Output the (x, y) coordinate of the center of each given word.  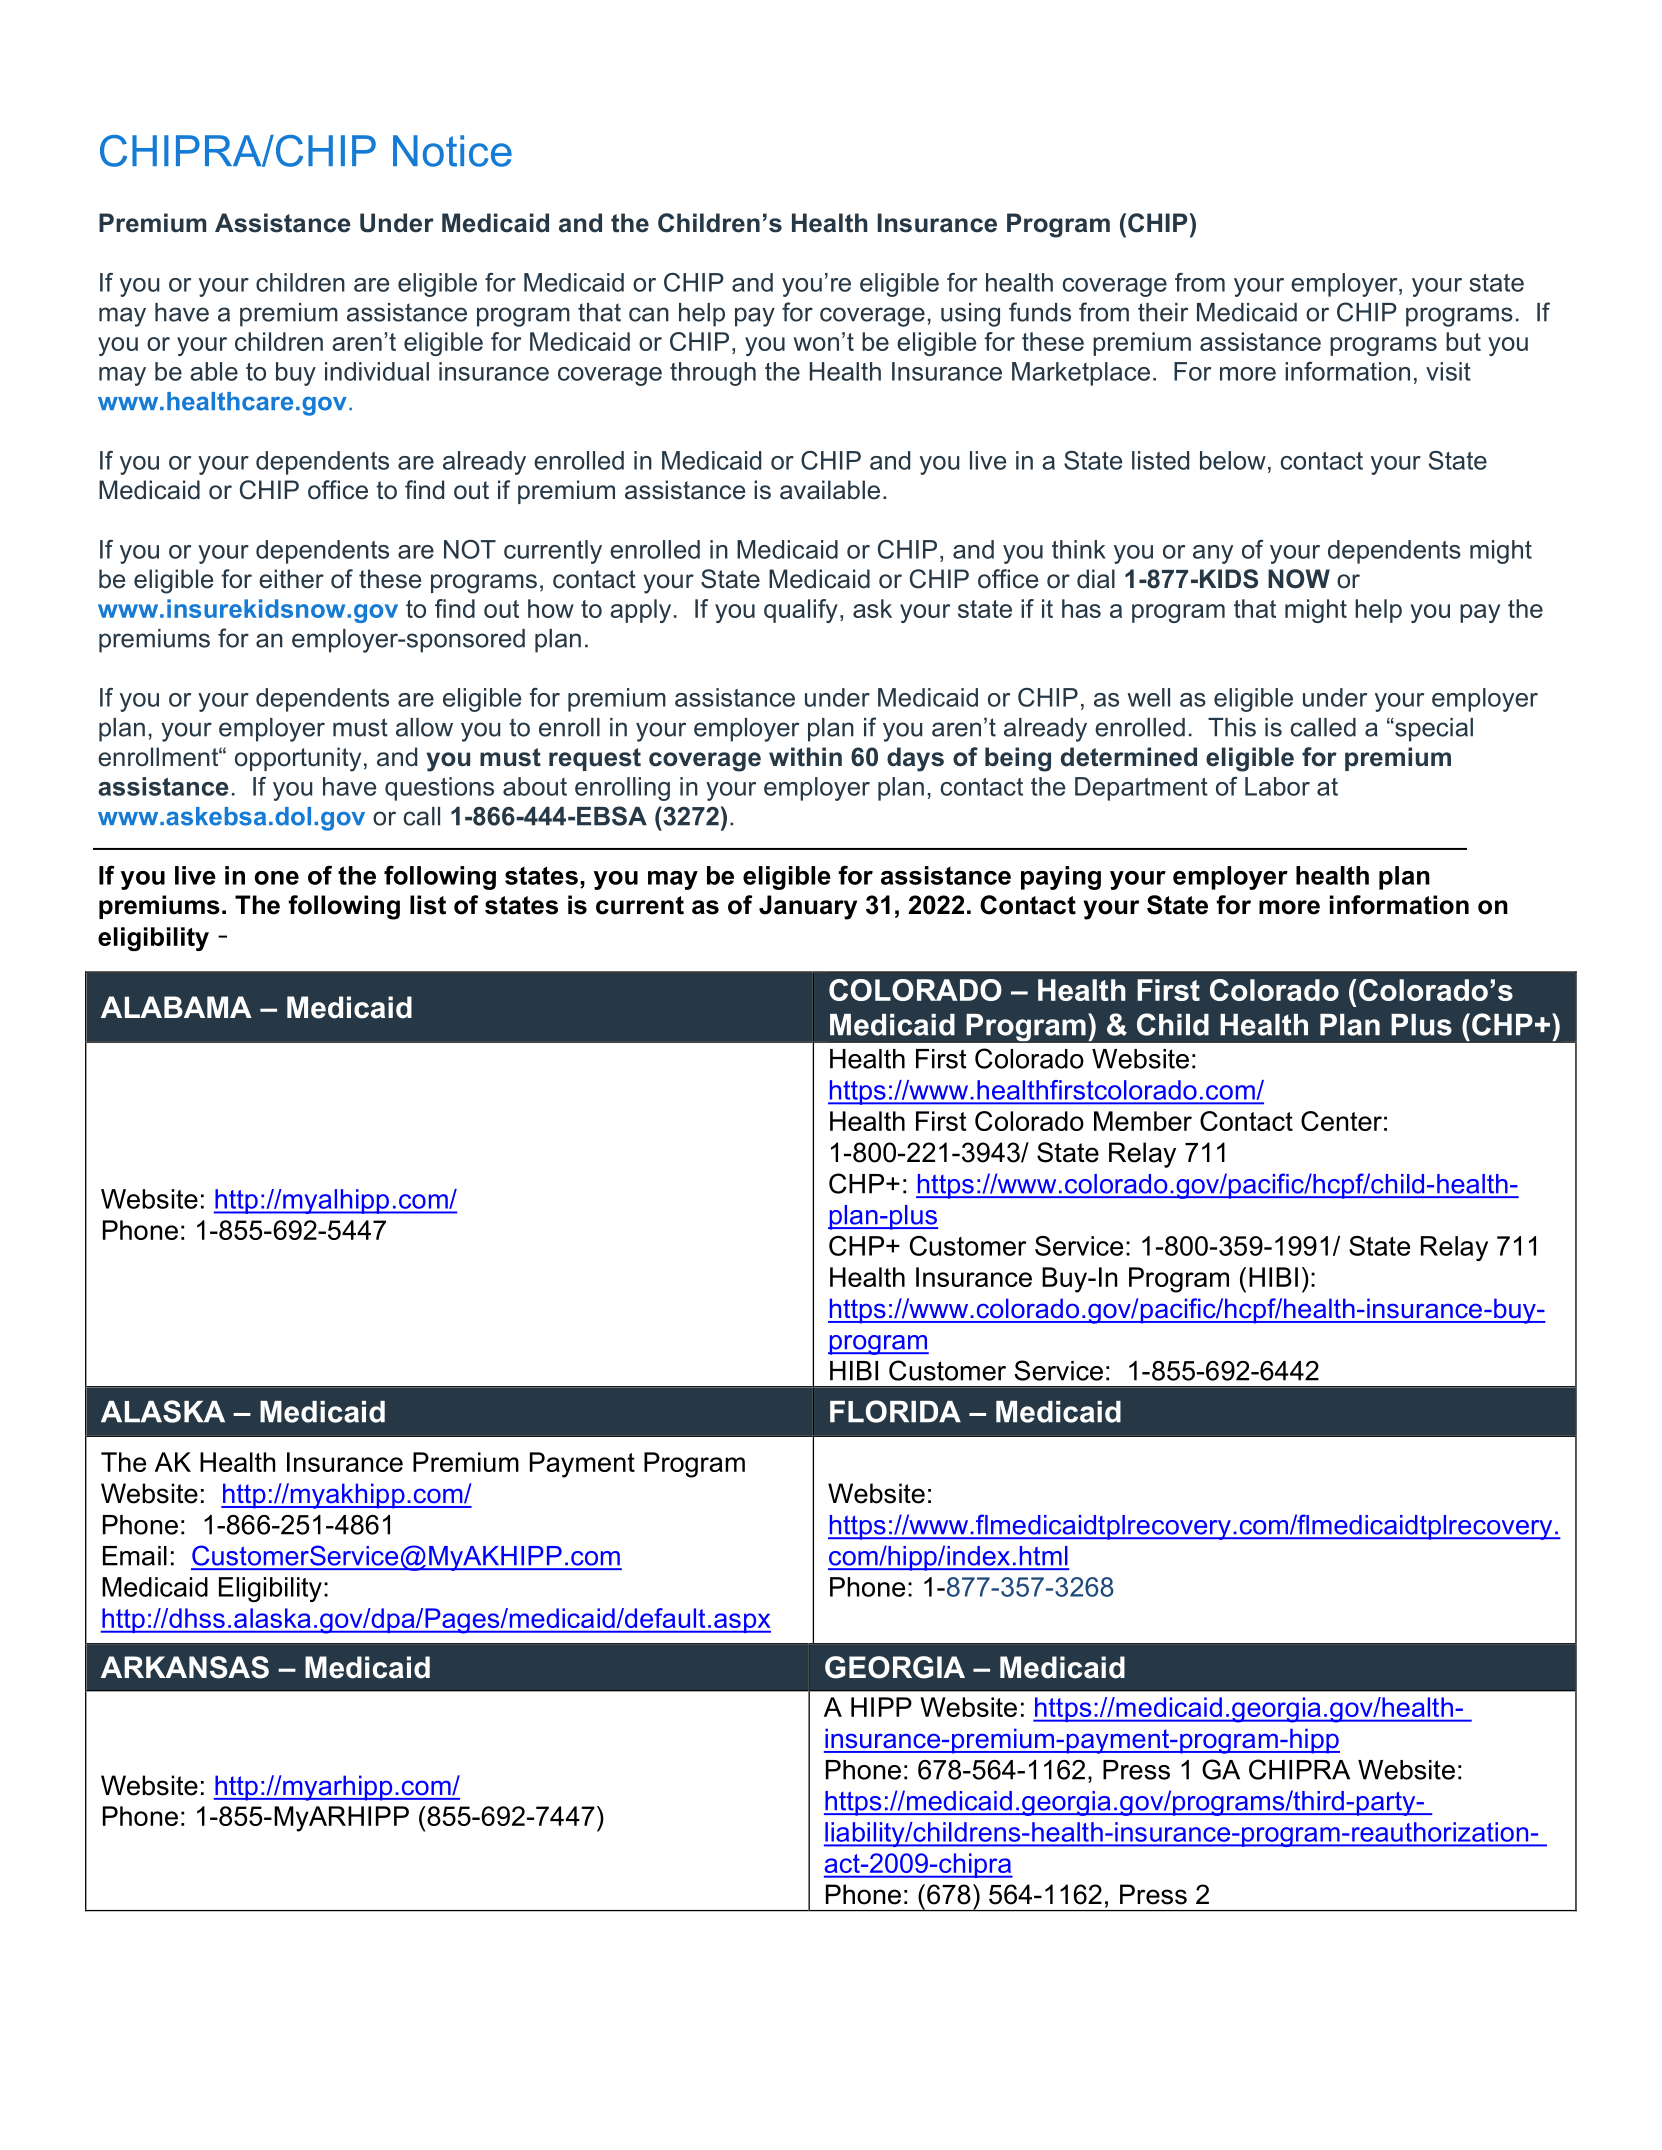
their (1163, 312)
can (649, 314)
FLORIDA (895, 1411)
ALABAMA (176, 1007)
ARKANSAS (185, 1667)
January (808, 907)
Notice (452, 151)
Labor (1277, 786)
